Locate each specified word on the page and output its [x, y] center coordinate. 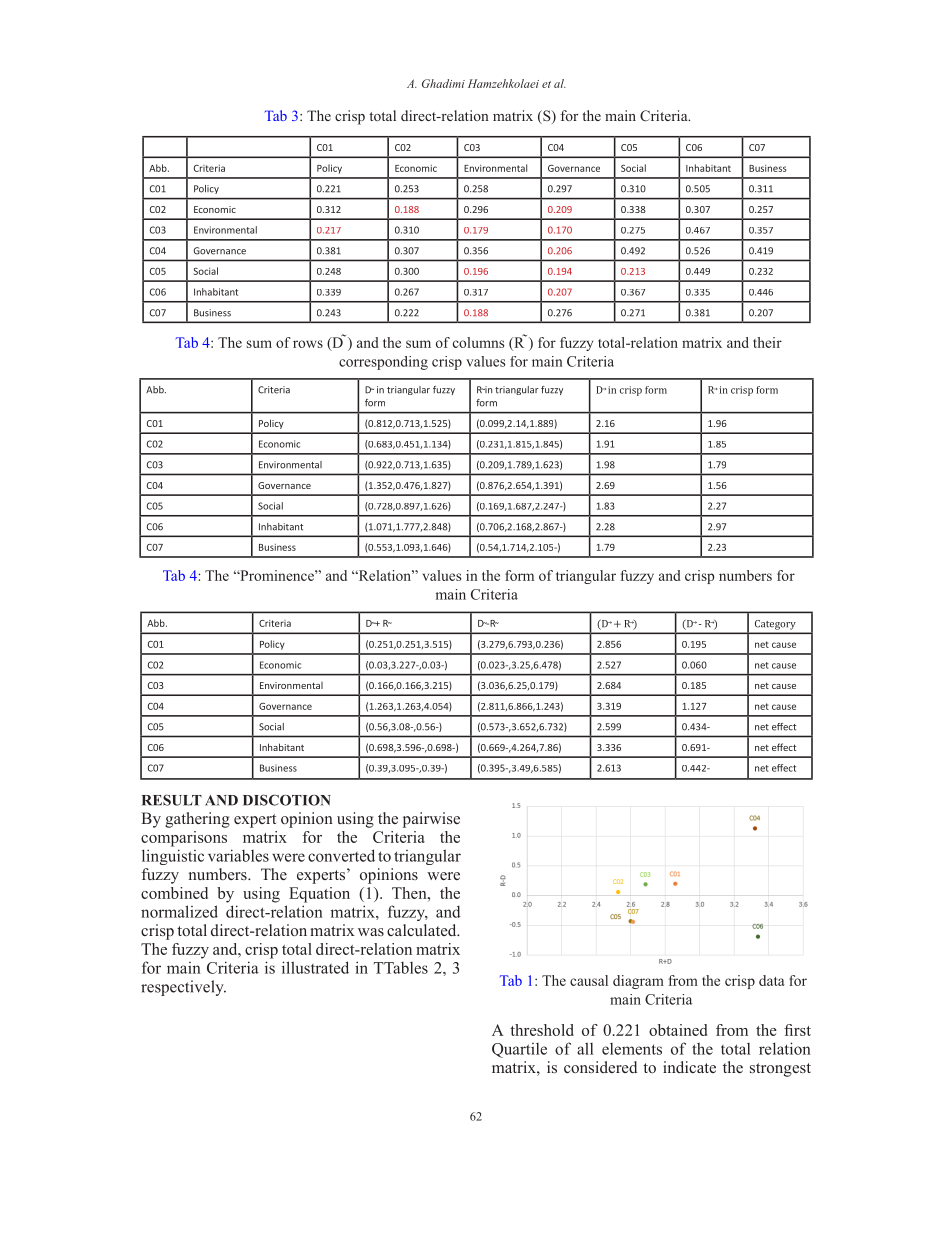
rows [308, 344]
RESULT [172, 800]
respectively [183, 988]
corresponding [383, 363]
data [771, 980]
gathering [197, 820]
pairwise [431, 820]
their [767, 342]
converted [341, 855]
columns [478, 342]
